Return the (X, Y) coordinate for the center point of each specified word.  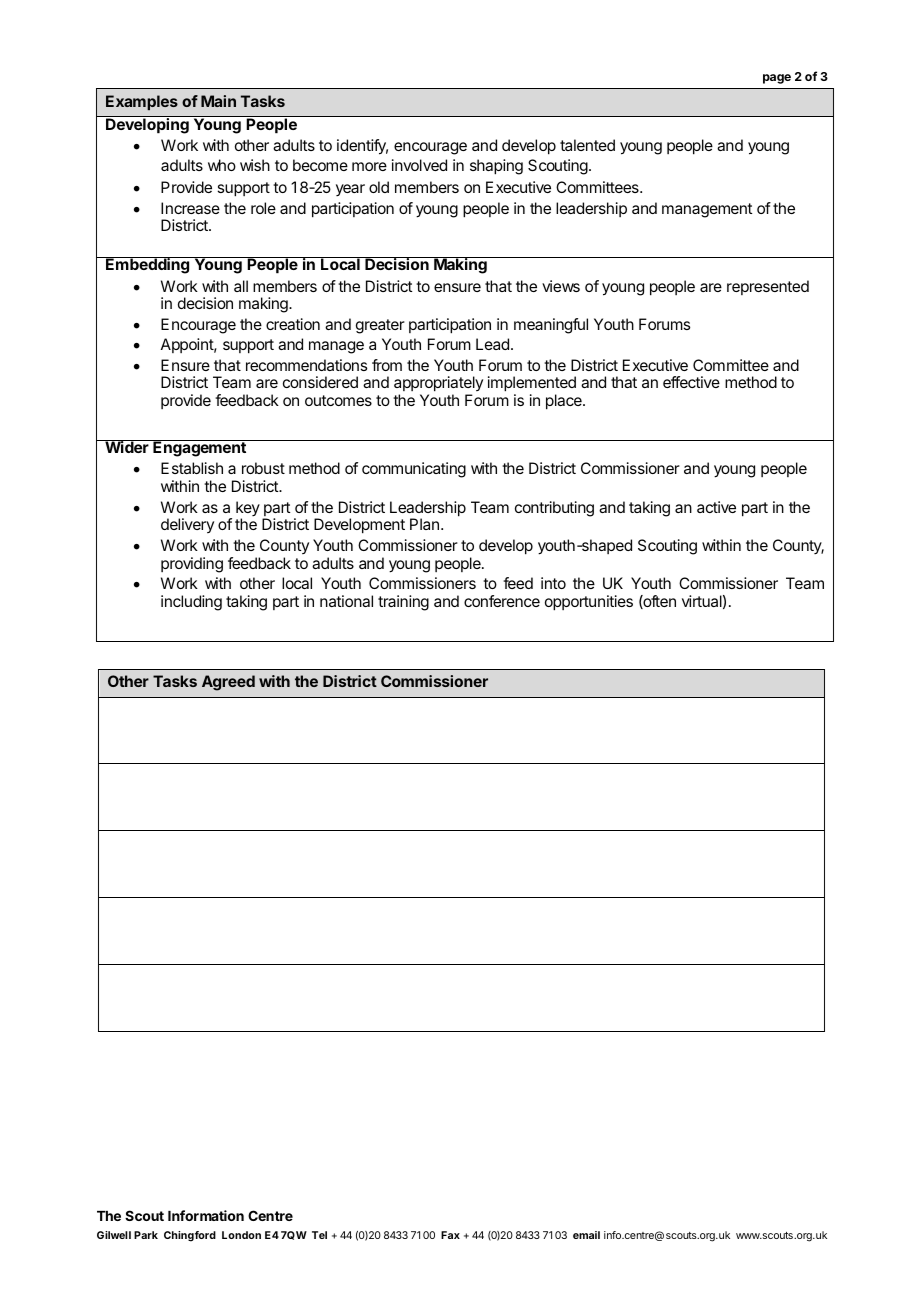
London (241, 1235)
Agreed (228, 683)
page (777, 79)
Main (218, 101)
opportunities (589, 603)
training (403, 603)
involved (419, 165)
